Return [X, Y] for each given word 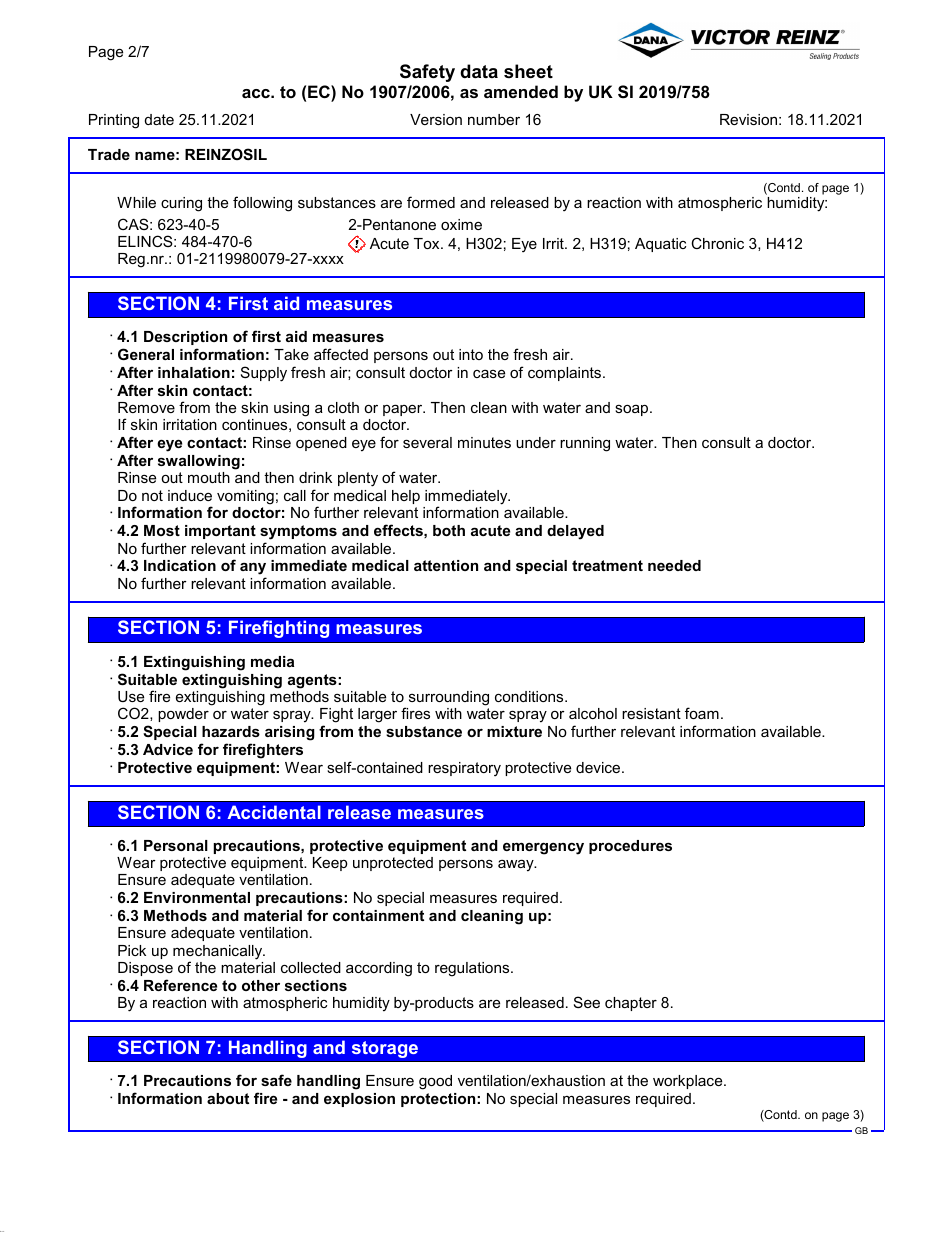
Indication [180, 565]
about [228, 1098]
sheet [528, 71]
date [159, 119]
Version [436, 119]
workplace [689, 1082]
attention [446, 565]
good [435, 1082]
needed [674, 565]
